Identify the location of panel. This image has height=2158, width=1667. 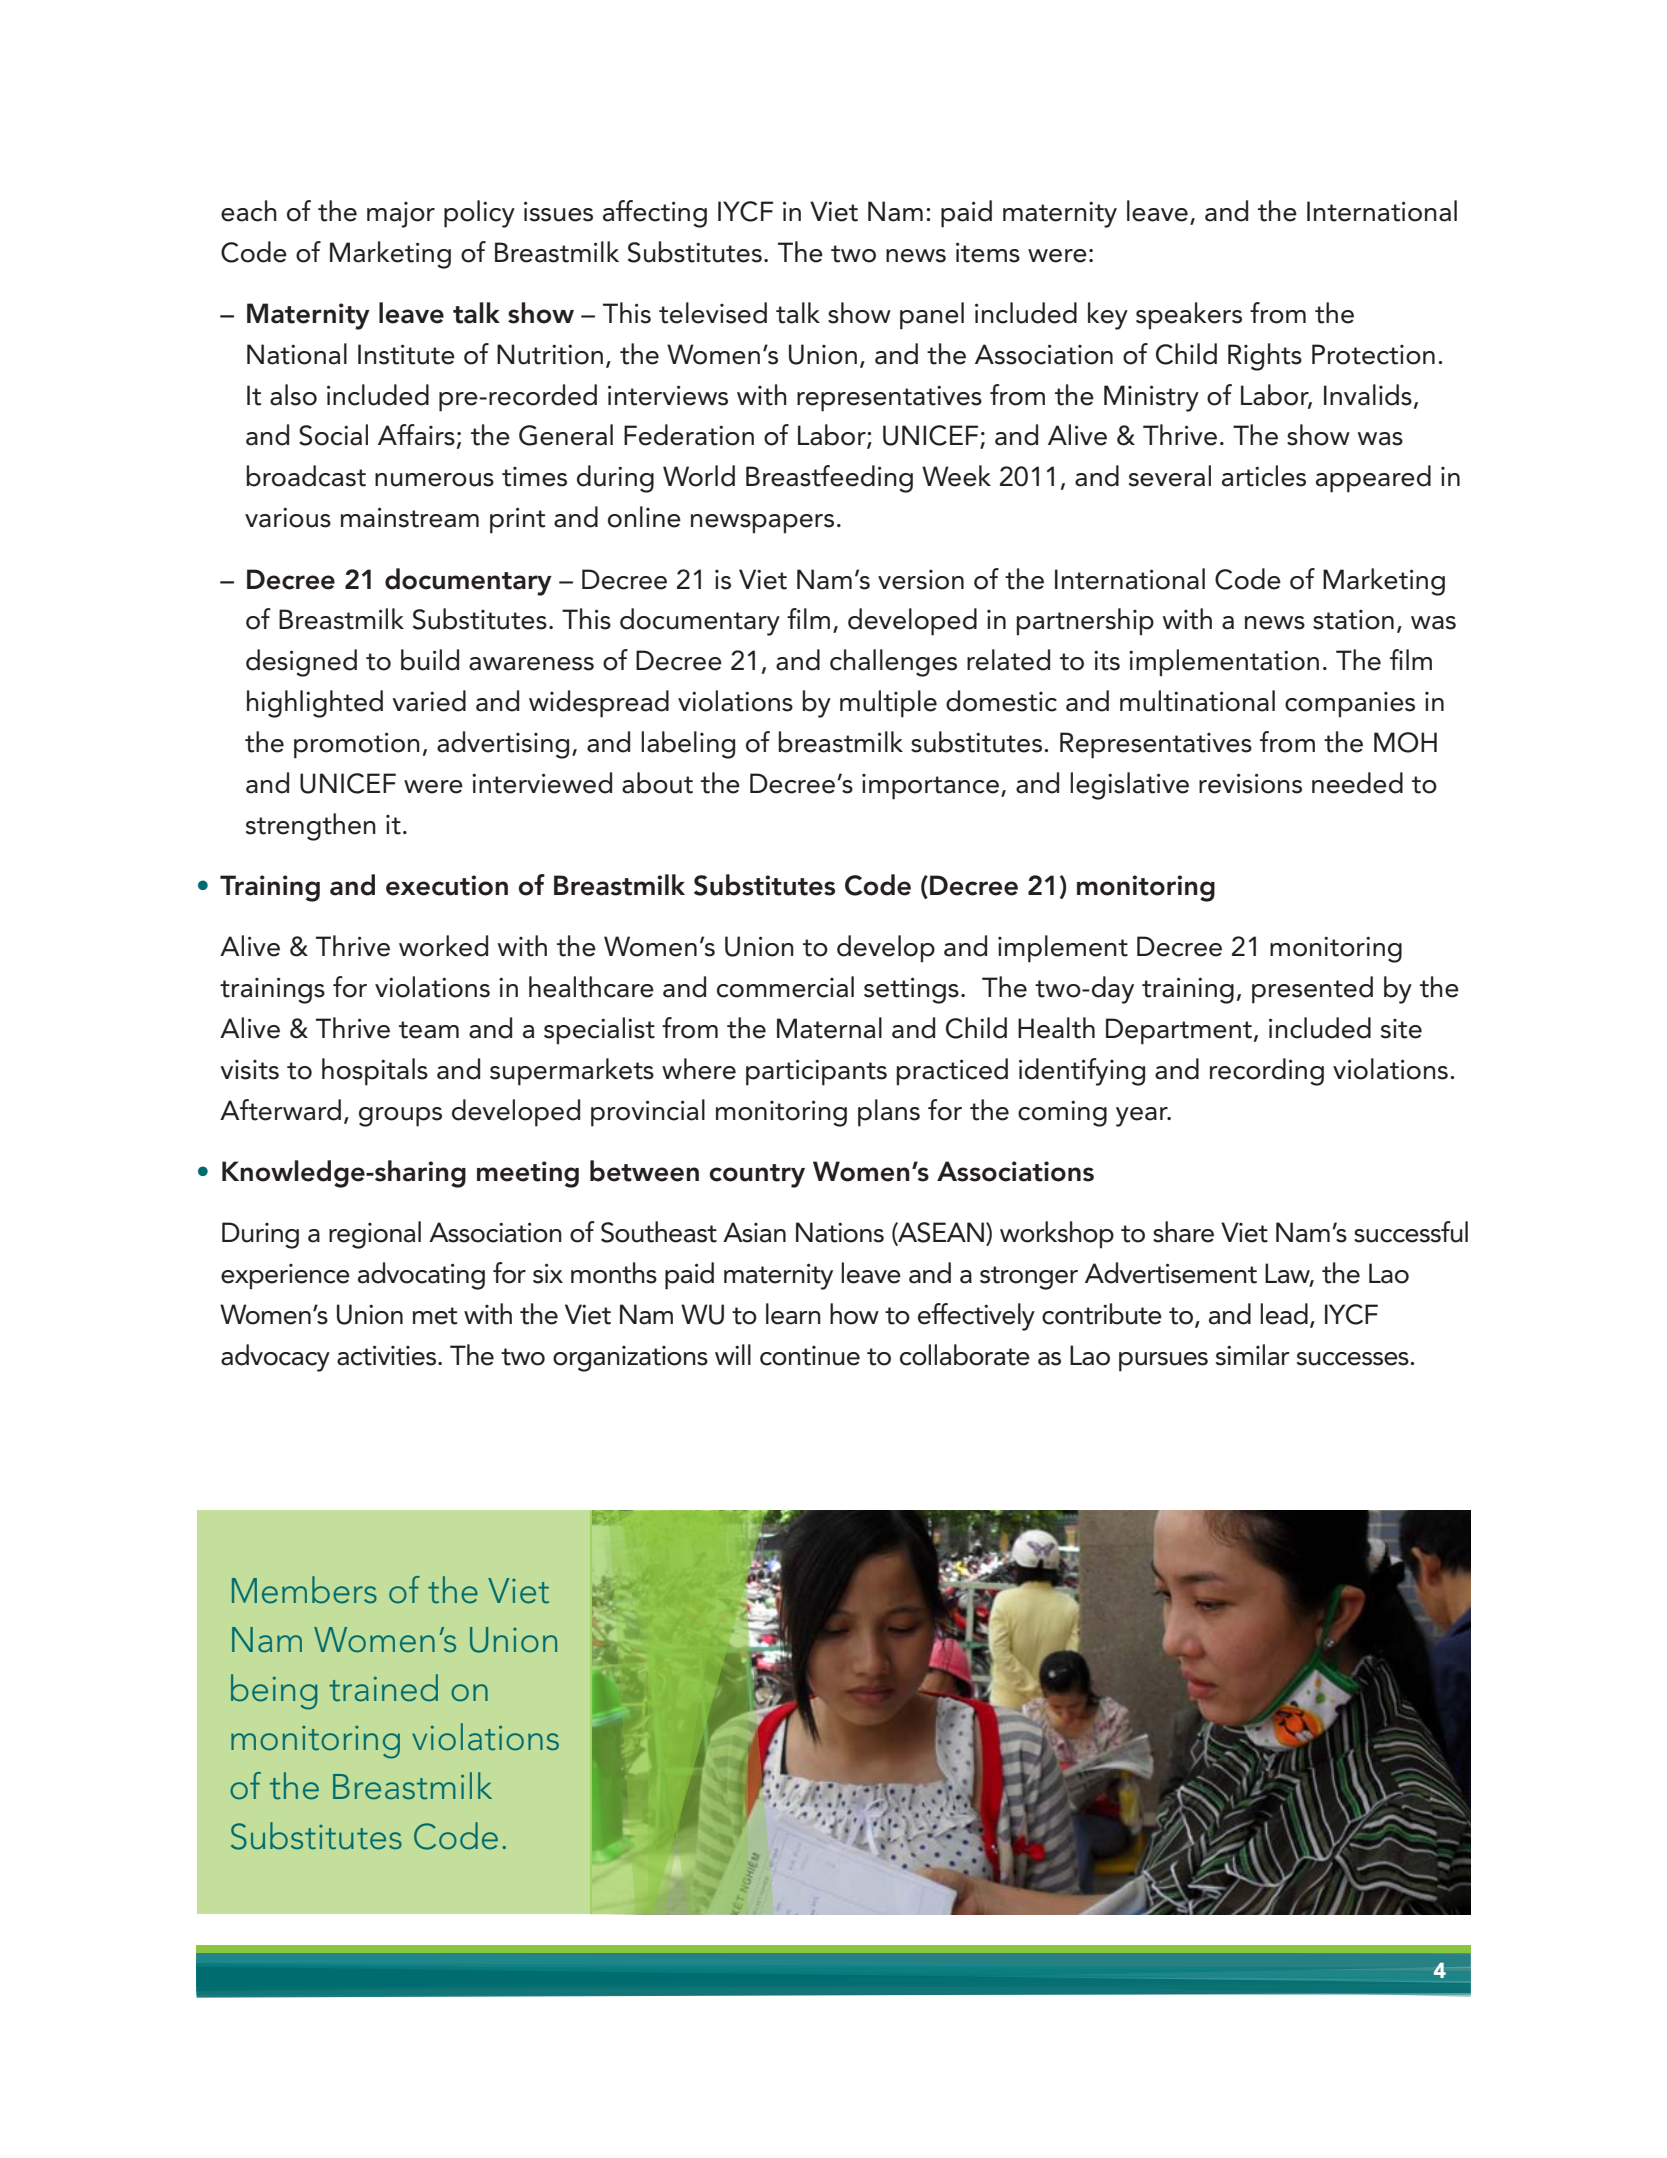
(932, 316).
